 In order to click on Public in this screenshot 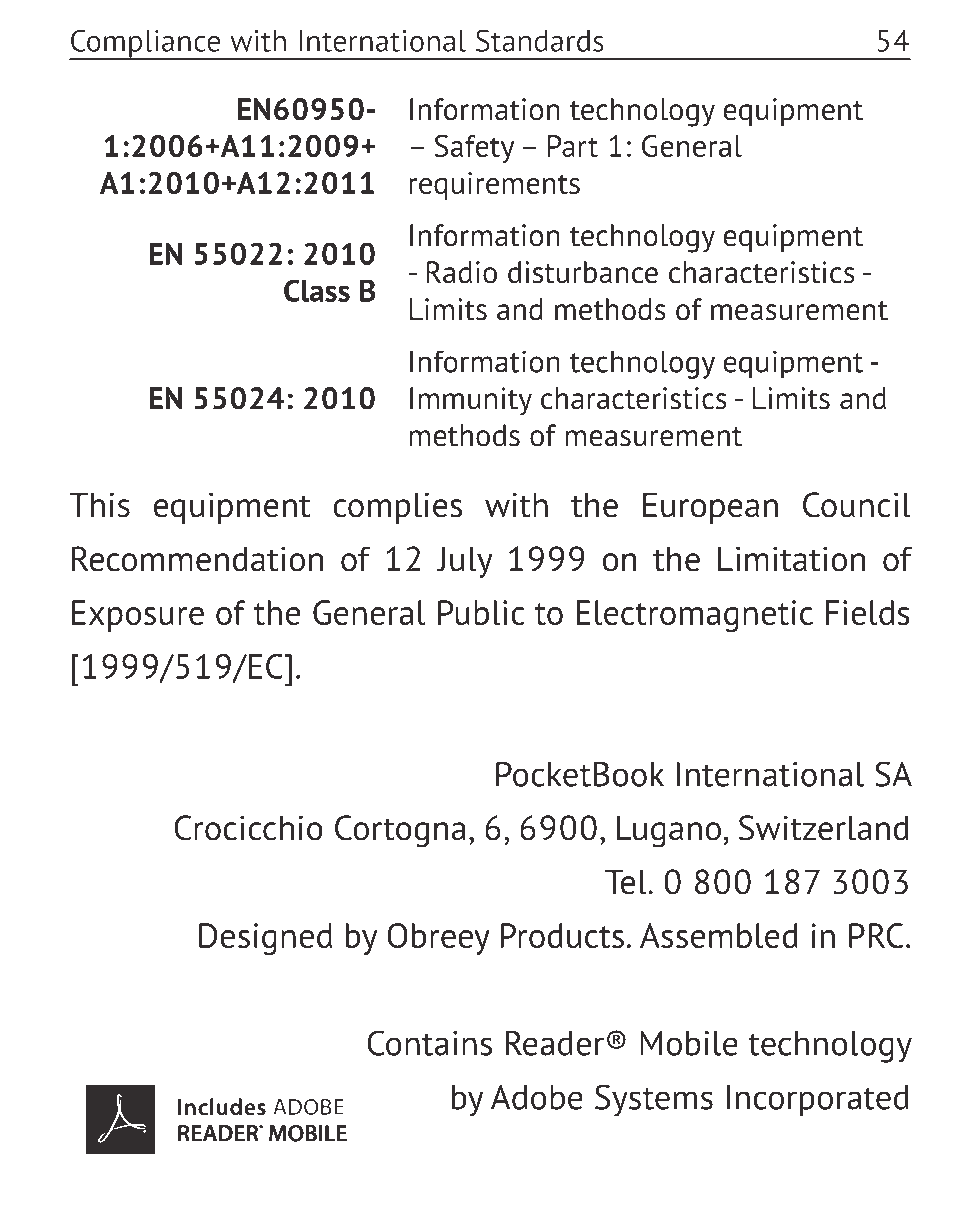, I will do `click(481, 612)`.
